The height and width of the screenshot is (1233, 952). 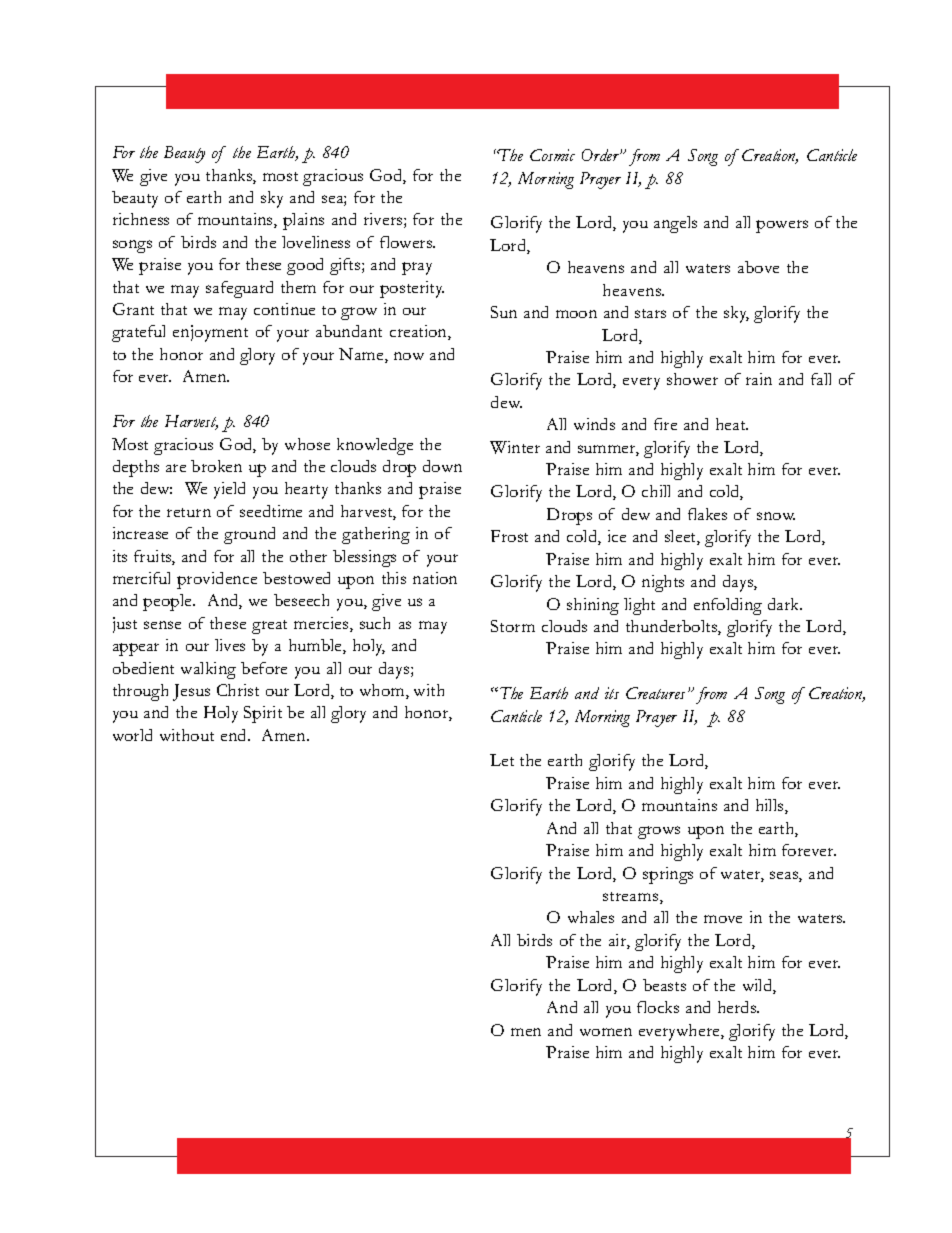 What do you see at coordinates (759, 379) in the screenshot?
I see `rain` at bounding box center [759, 379].
